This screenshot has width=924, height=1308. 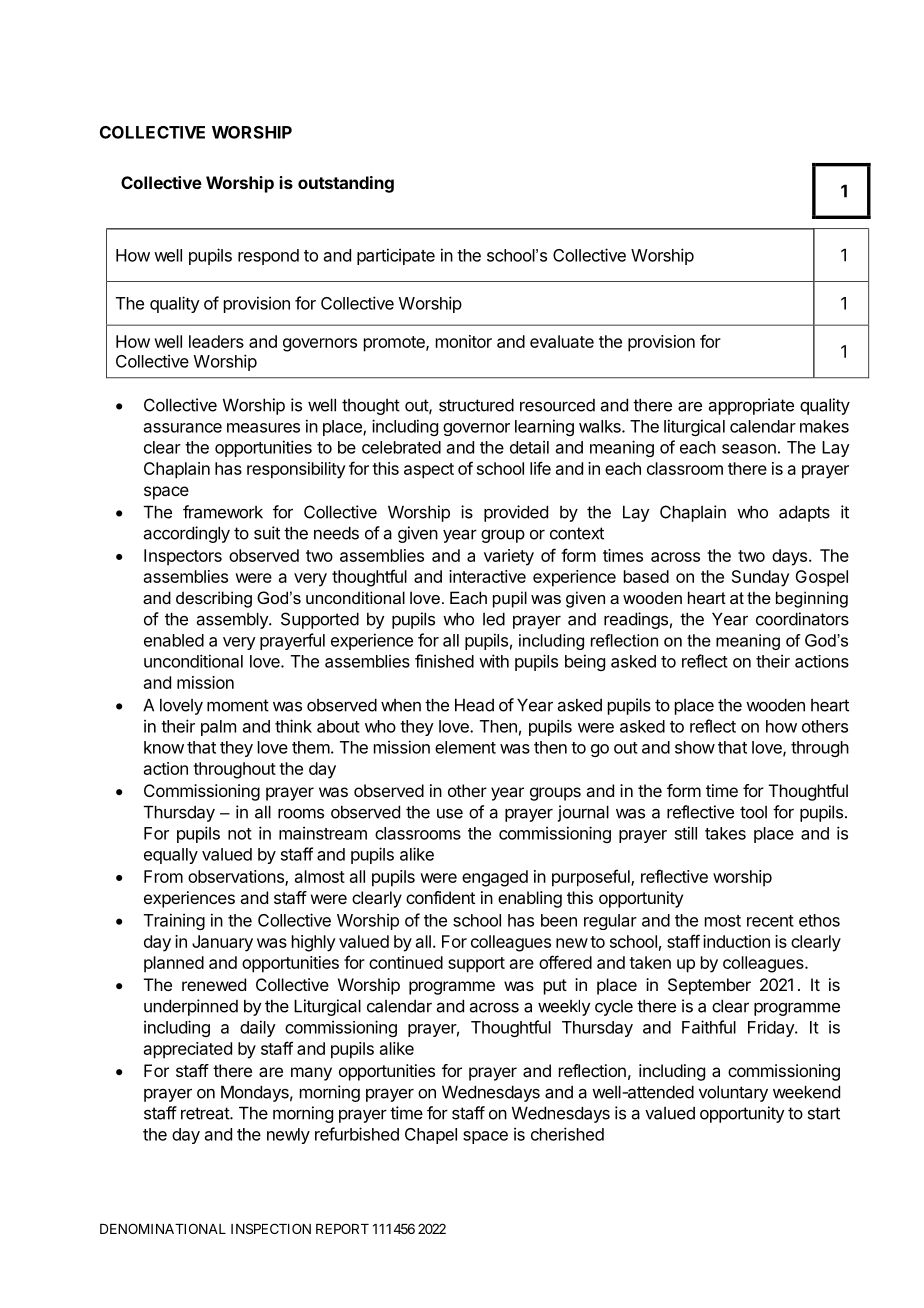 What do you see at coordinates (263, 428) in the screenshot?
I see `measures` at bounding box center [263, 428].
